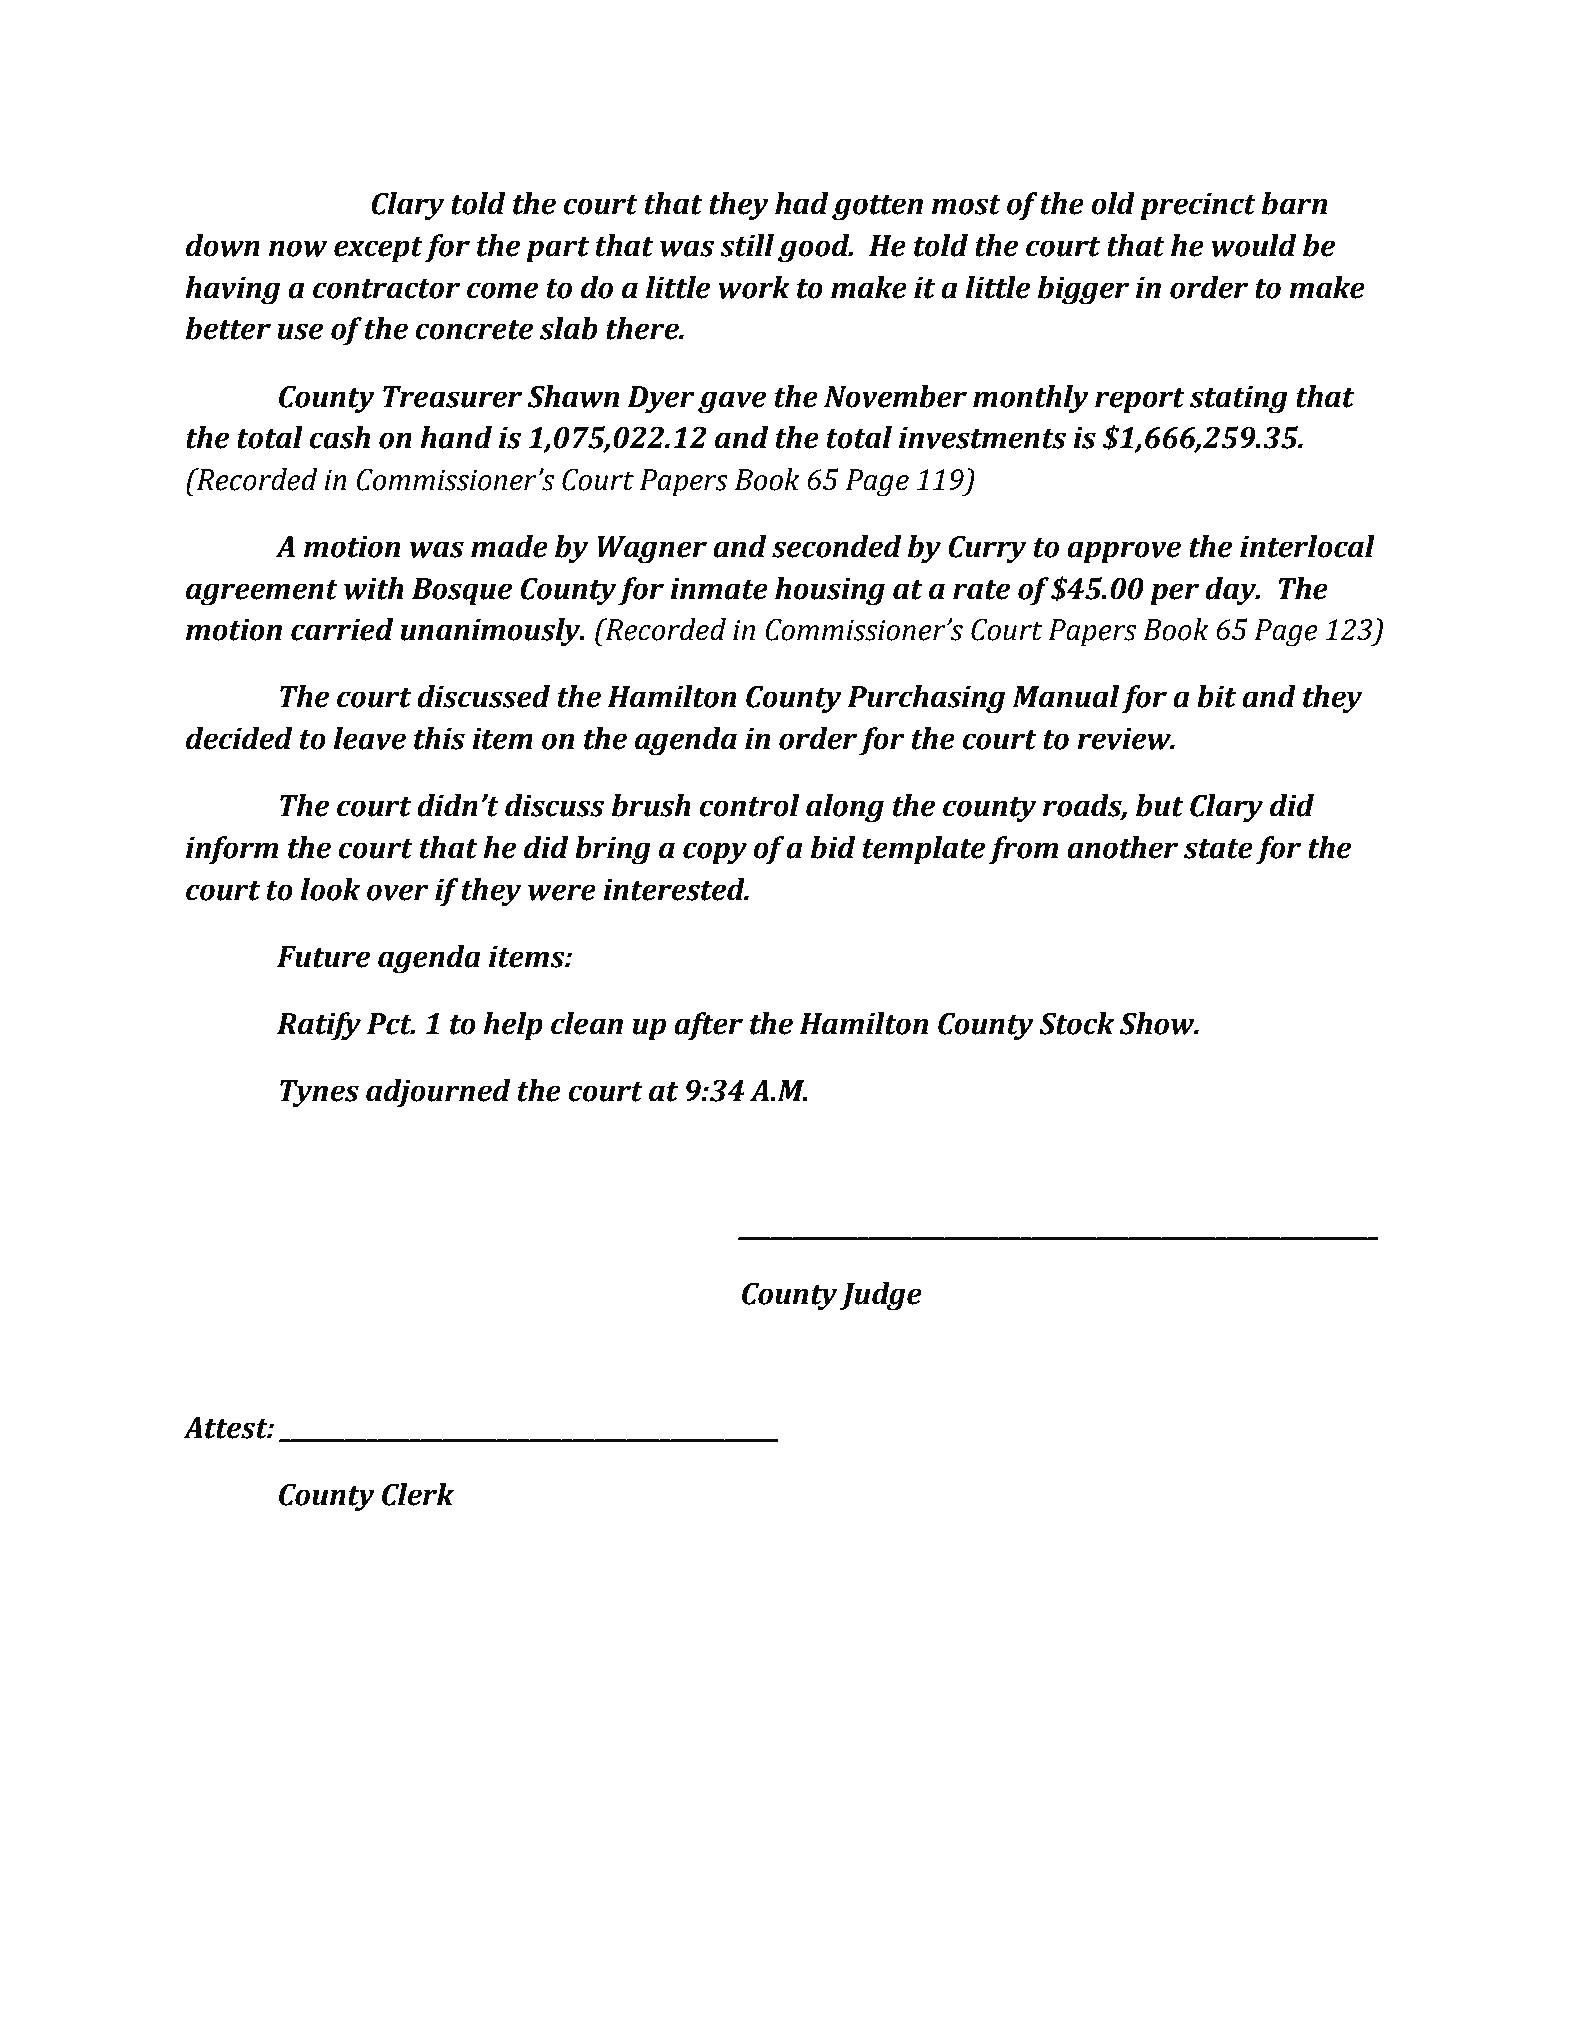 Image resolution: width=1573 pixels, height=2036 pixels. I want to click on copy, so click(715, 853).
